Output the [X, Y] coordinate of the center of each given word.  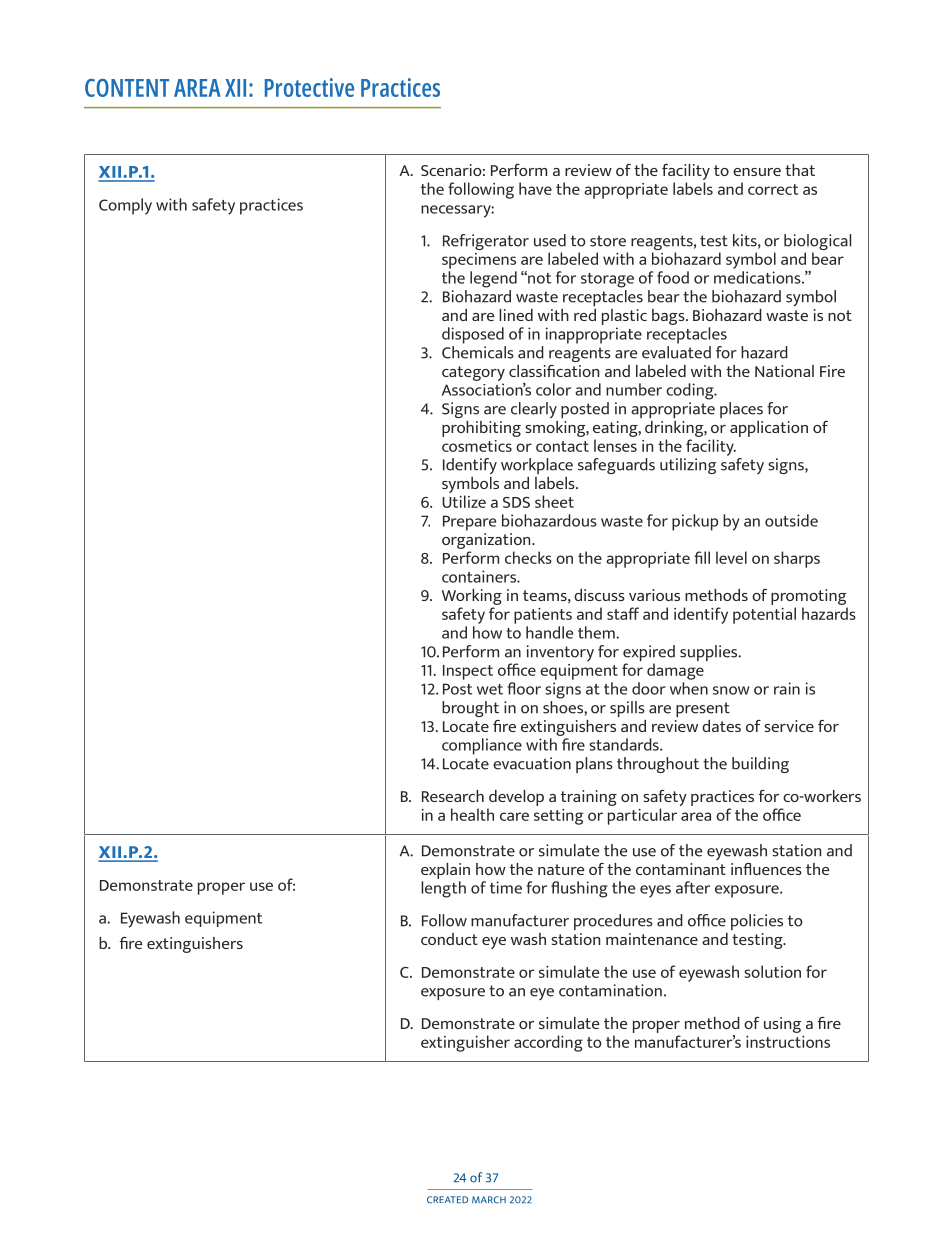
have [535, 188]
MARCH [489, 1200]
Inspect [468, 672]
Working [472, 598]
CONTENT [127, 88]
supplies [710, 653]
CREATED [447, 1200]
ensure [757, 172]
